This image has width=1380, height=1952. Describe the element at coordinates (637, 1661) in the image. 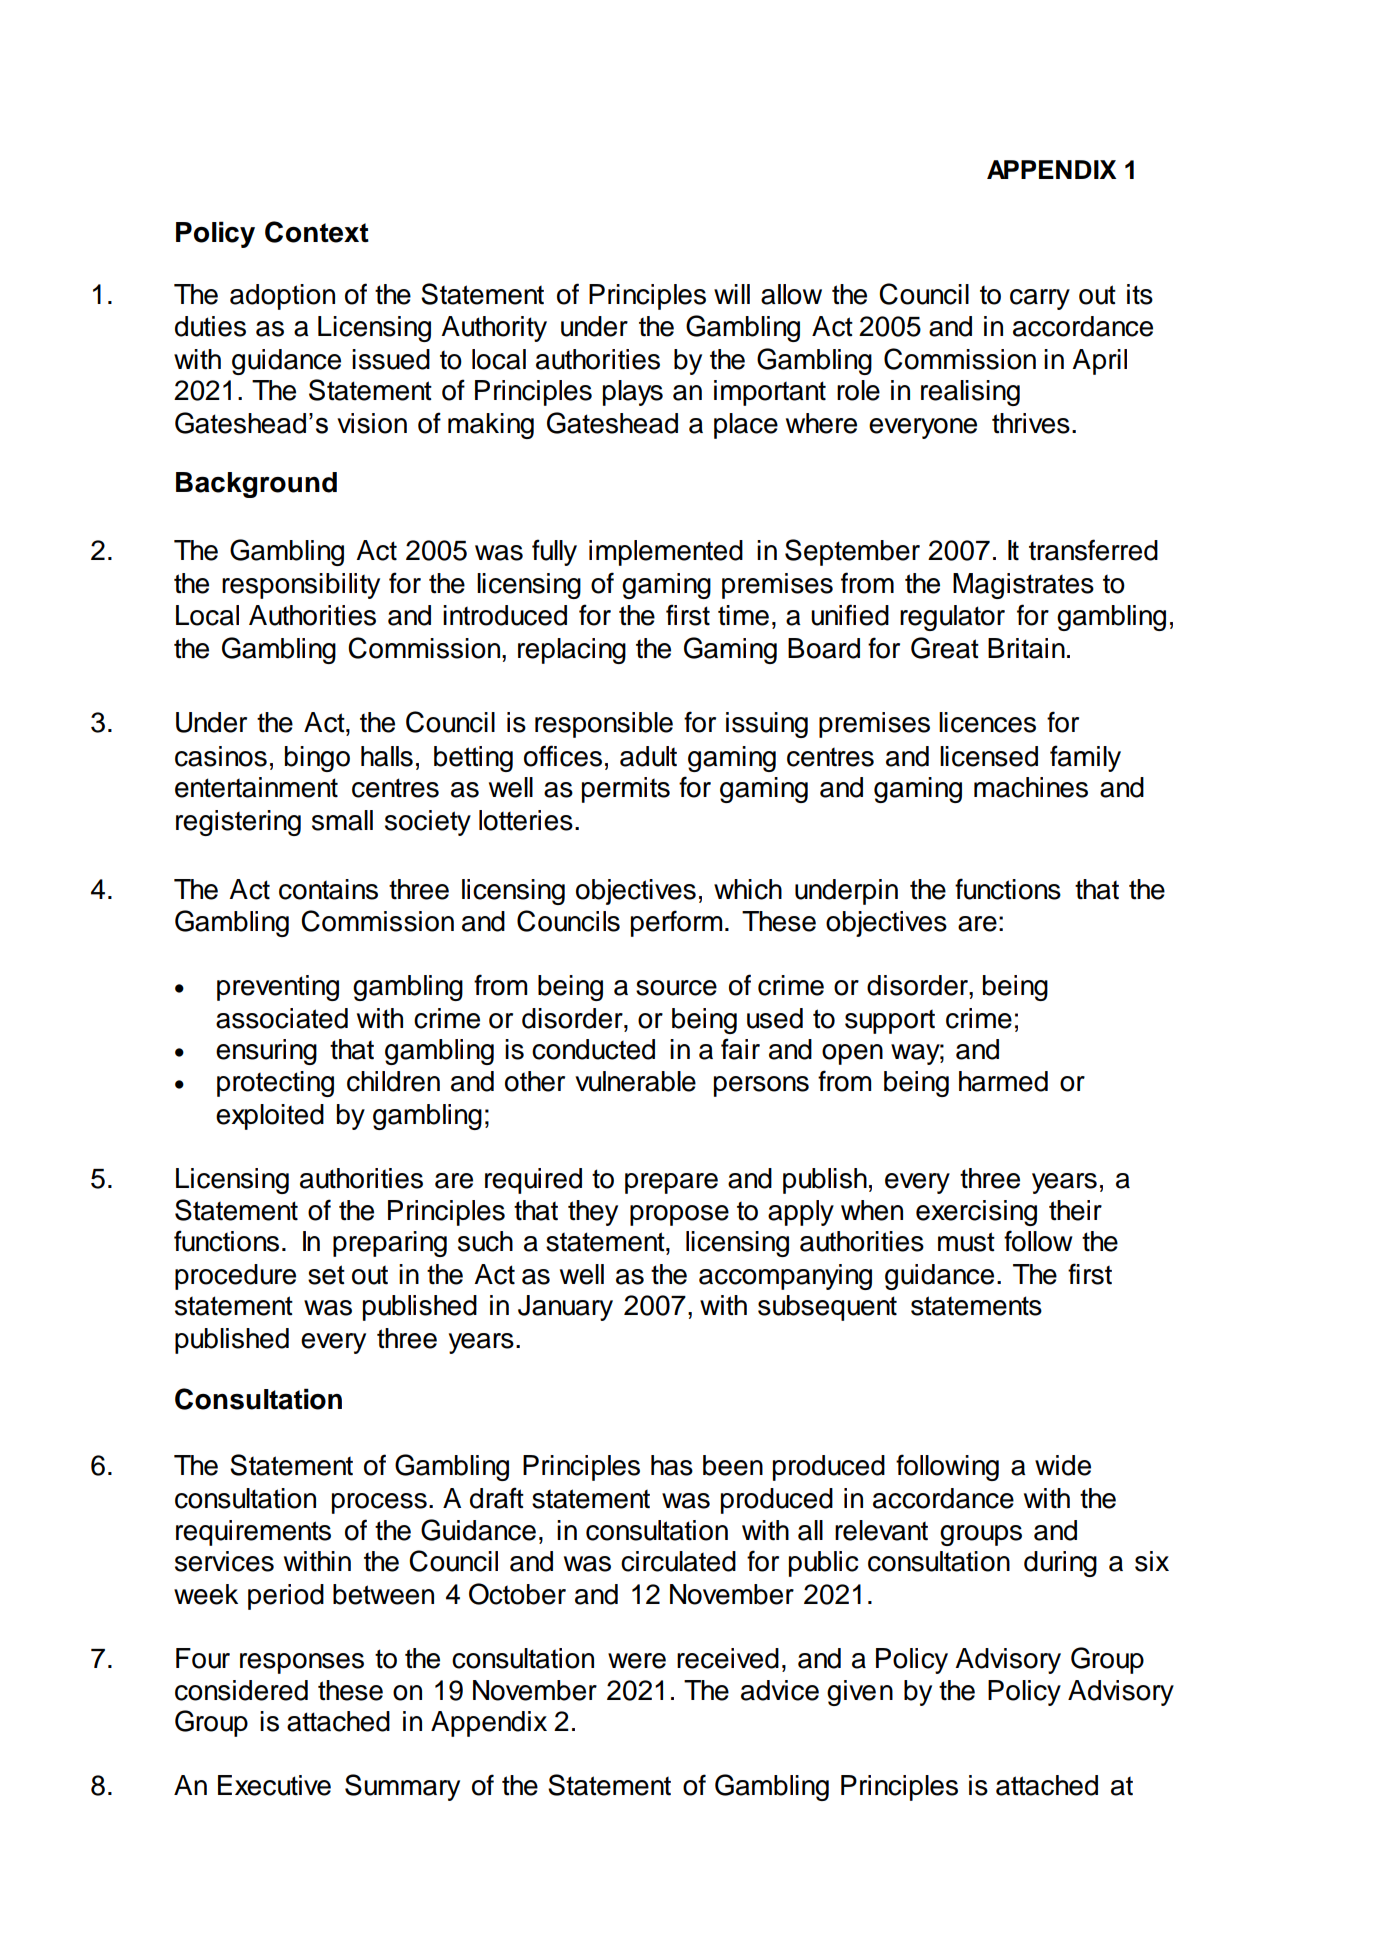

I see `were` at that location.
